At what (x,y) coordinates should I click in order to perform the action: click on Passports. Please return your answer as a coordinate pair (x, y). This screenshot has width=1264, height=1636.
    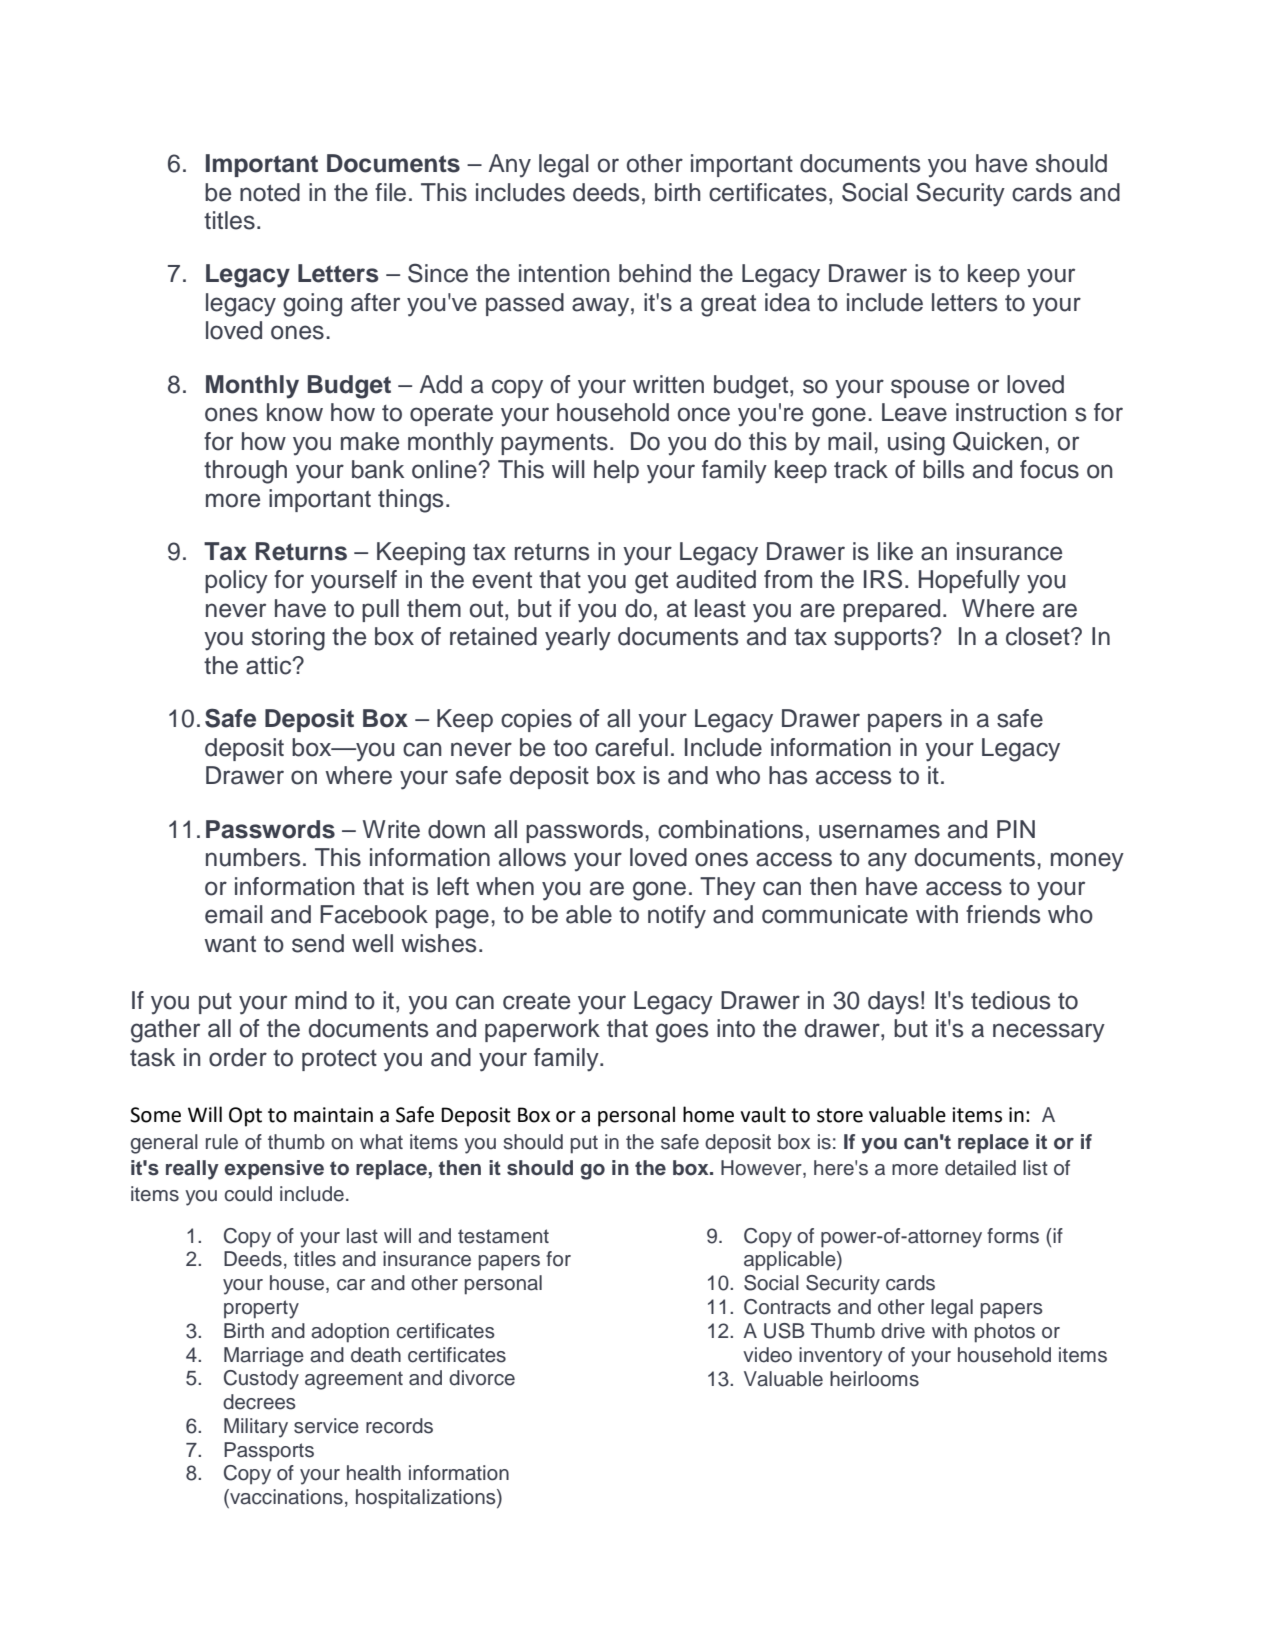
    Looking at the image, I should click on (269, 1452).
